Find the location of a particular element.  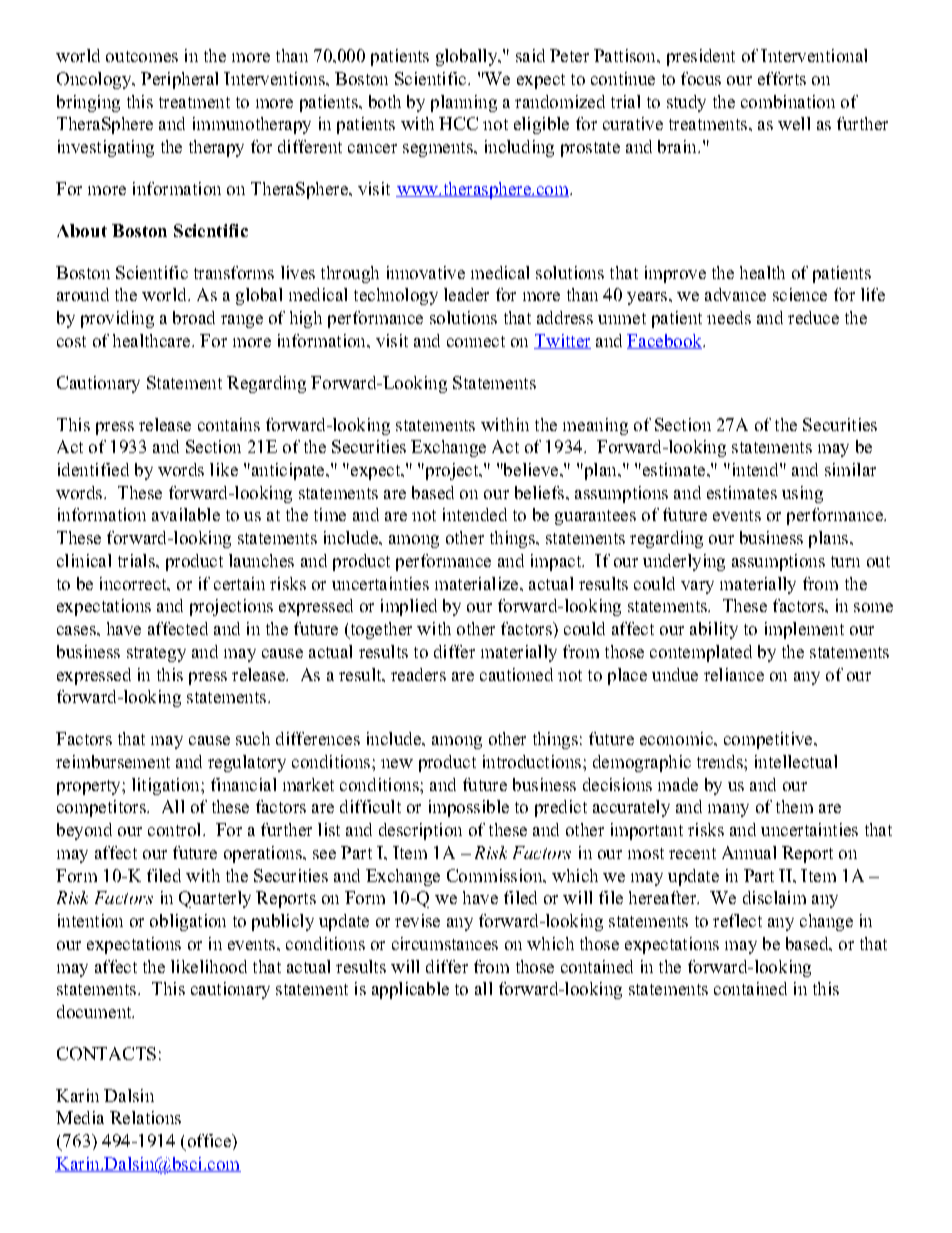

materialize is located at coordinates (478, 583).
